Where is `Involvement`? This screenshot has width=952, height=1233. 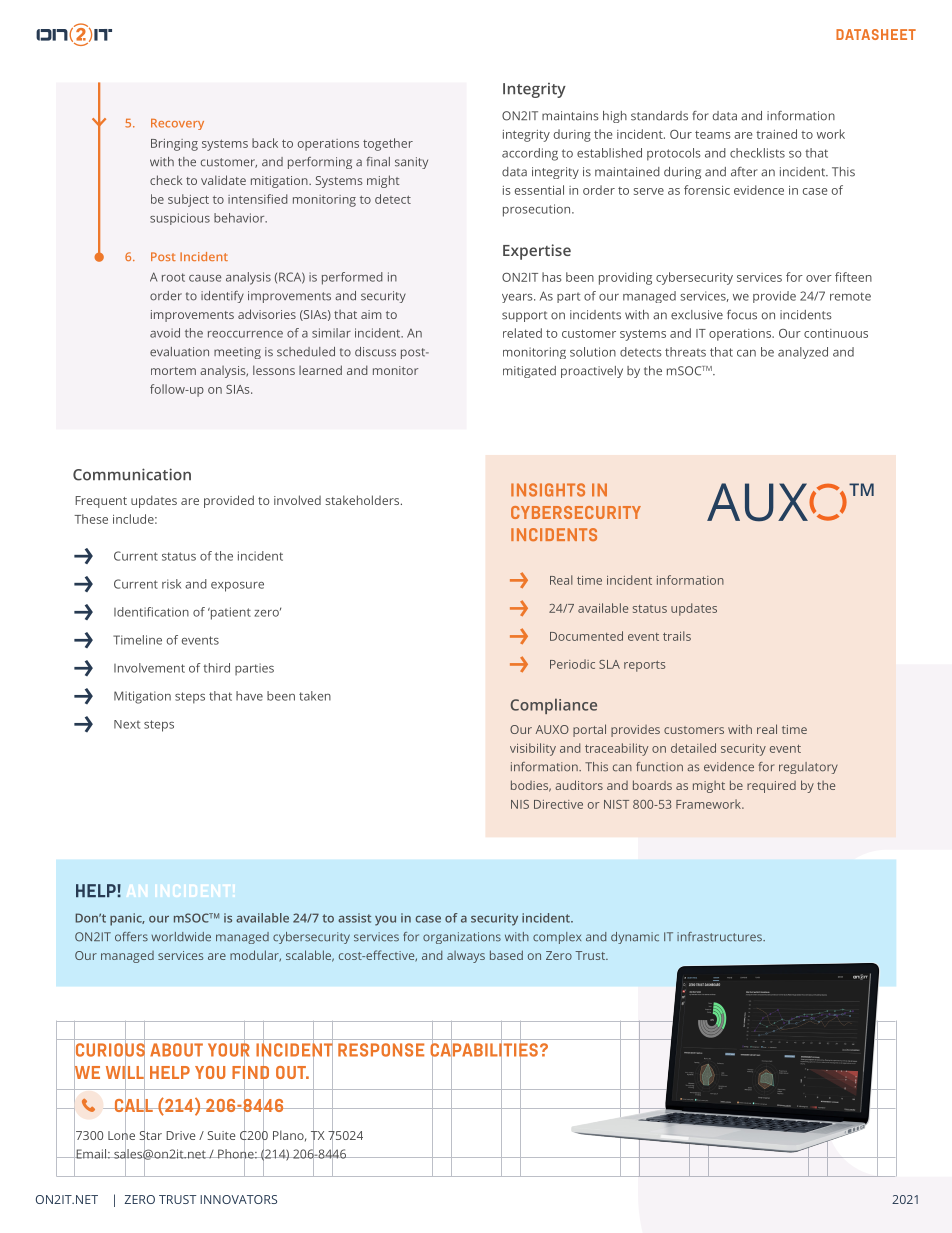 Involvement is located at coordinates (149, 668).
